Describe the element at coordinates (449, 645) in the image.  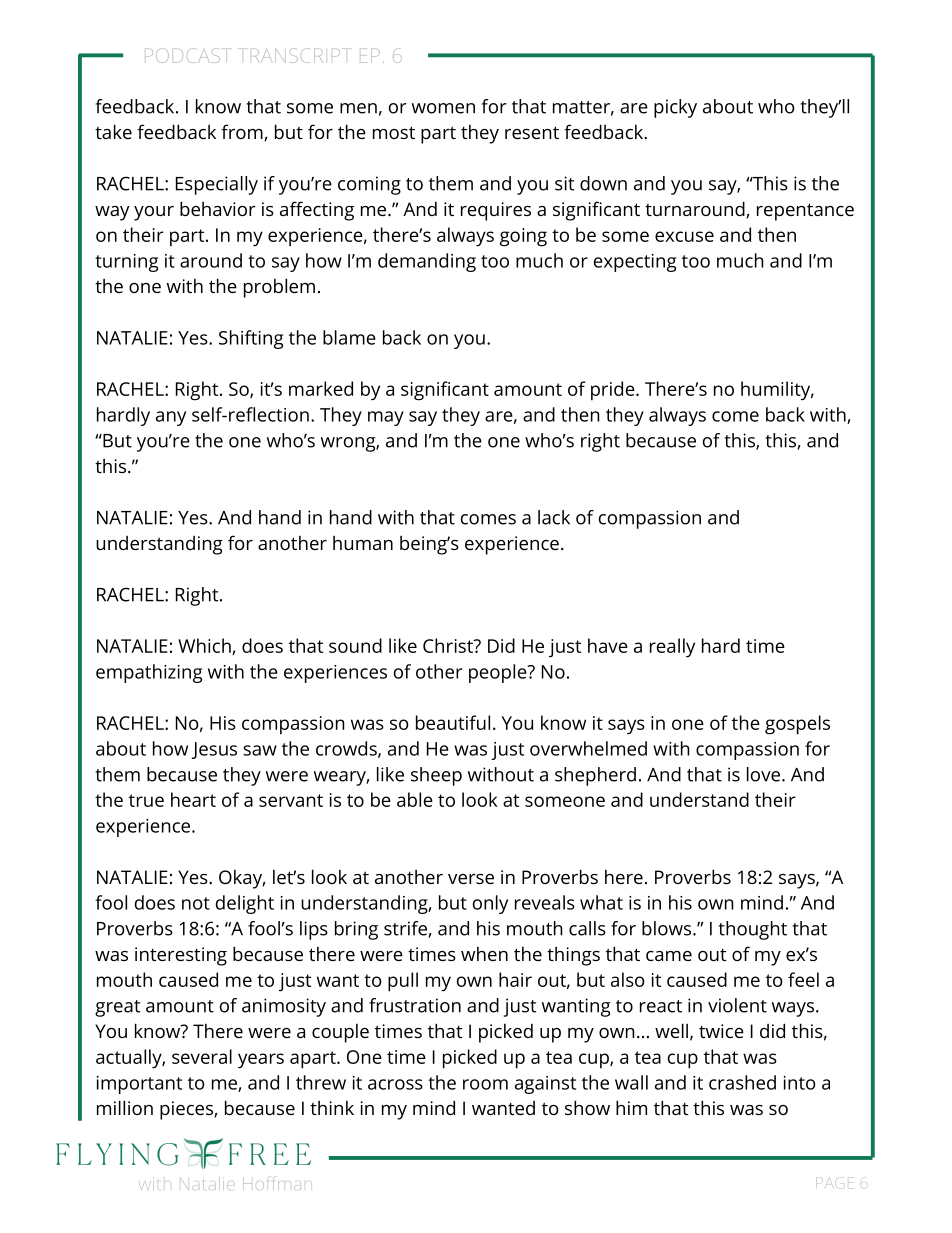
I see `Christ` at that location.
